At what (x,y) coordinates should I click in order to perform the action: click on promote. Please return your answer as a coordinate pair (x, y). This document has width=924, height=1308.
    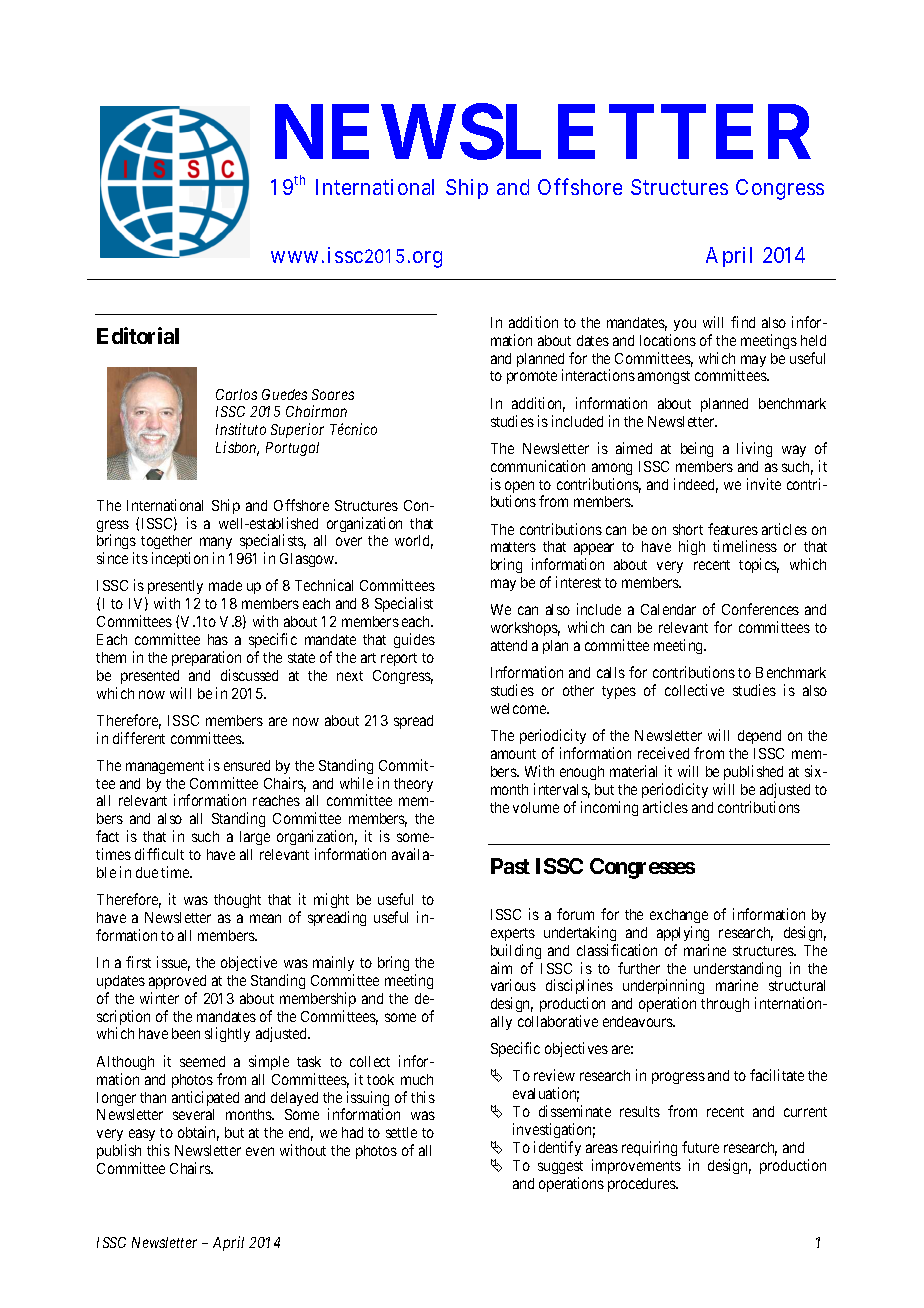
    Looking at the image, I should click on (532, 377).
